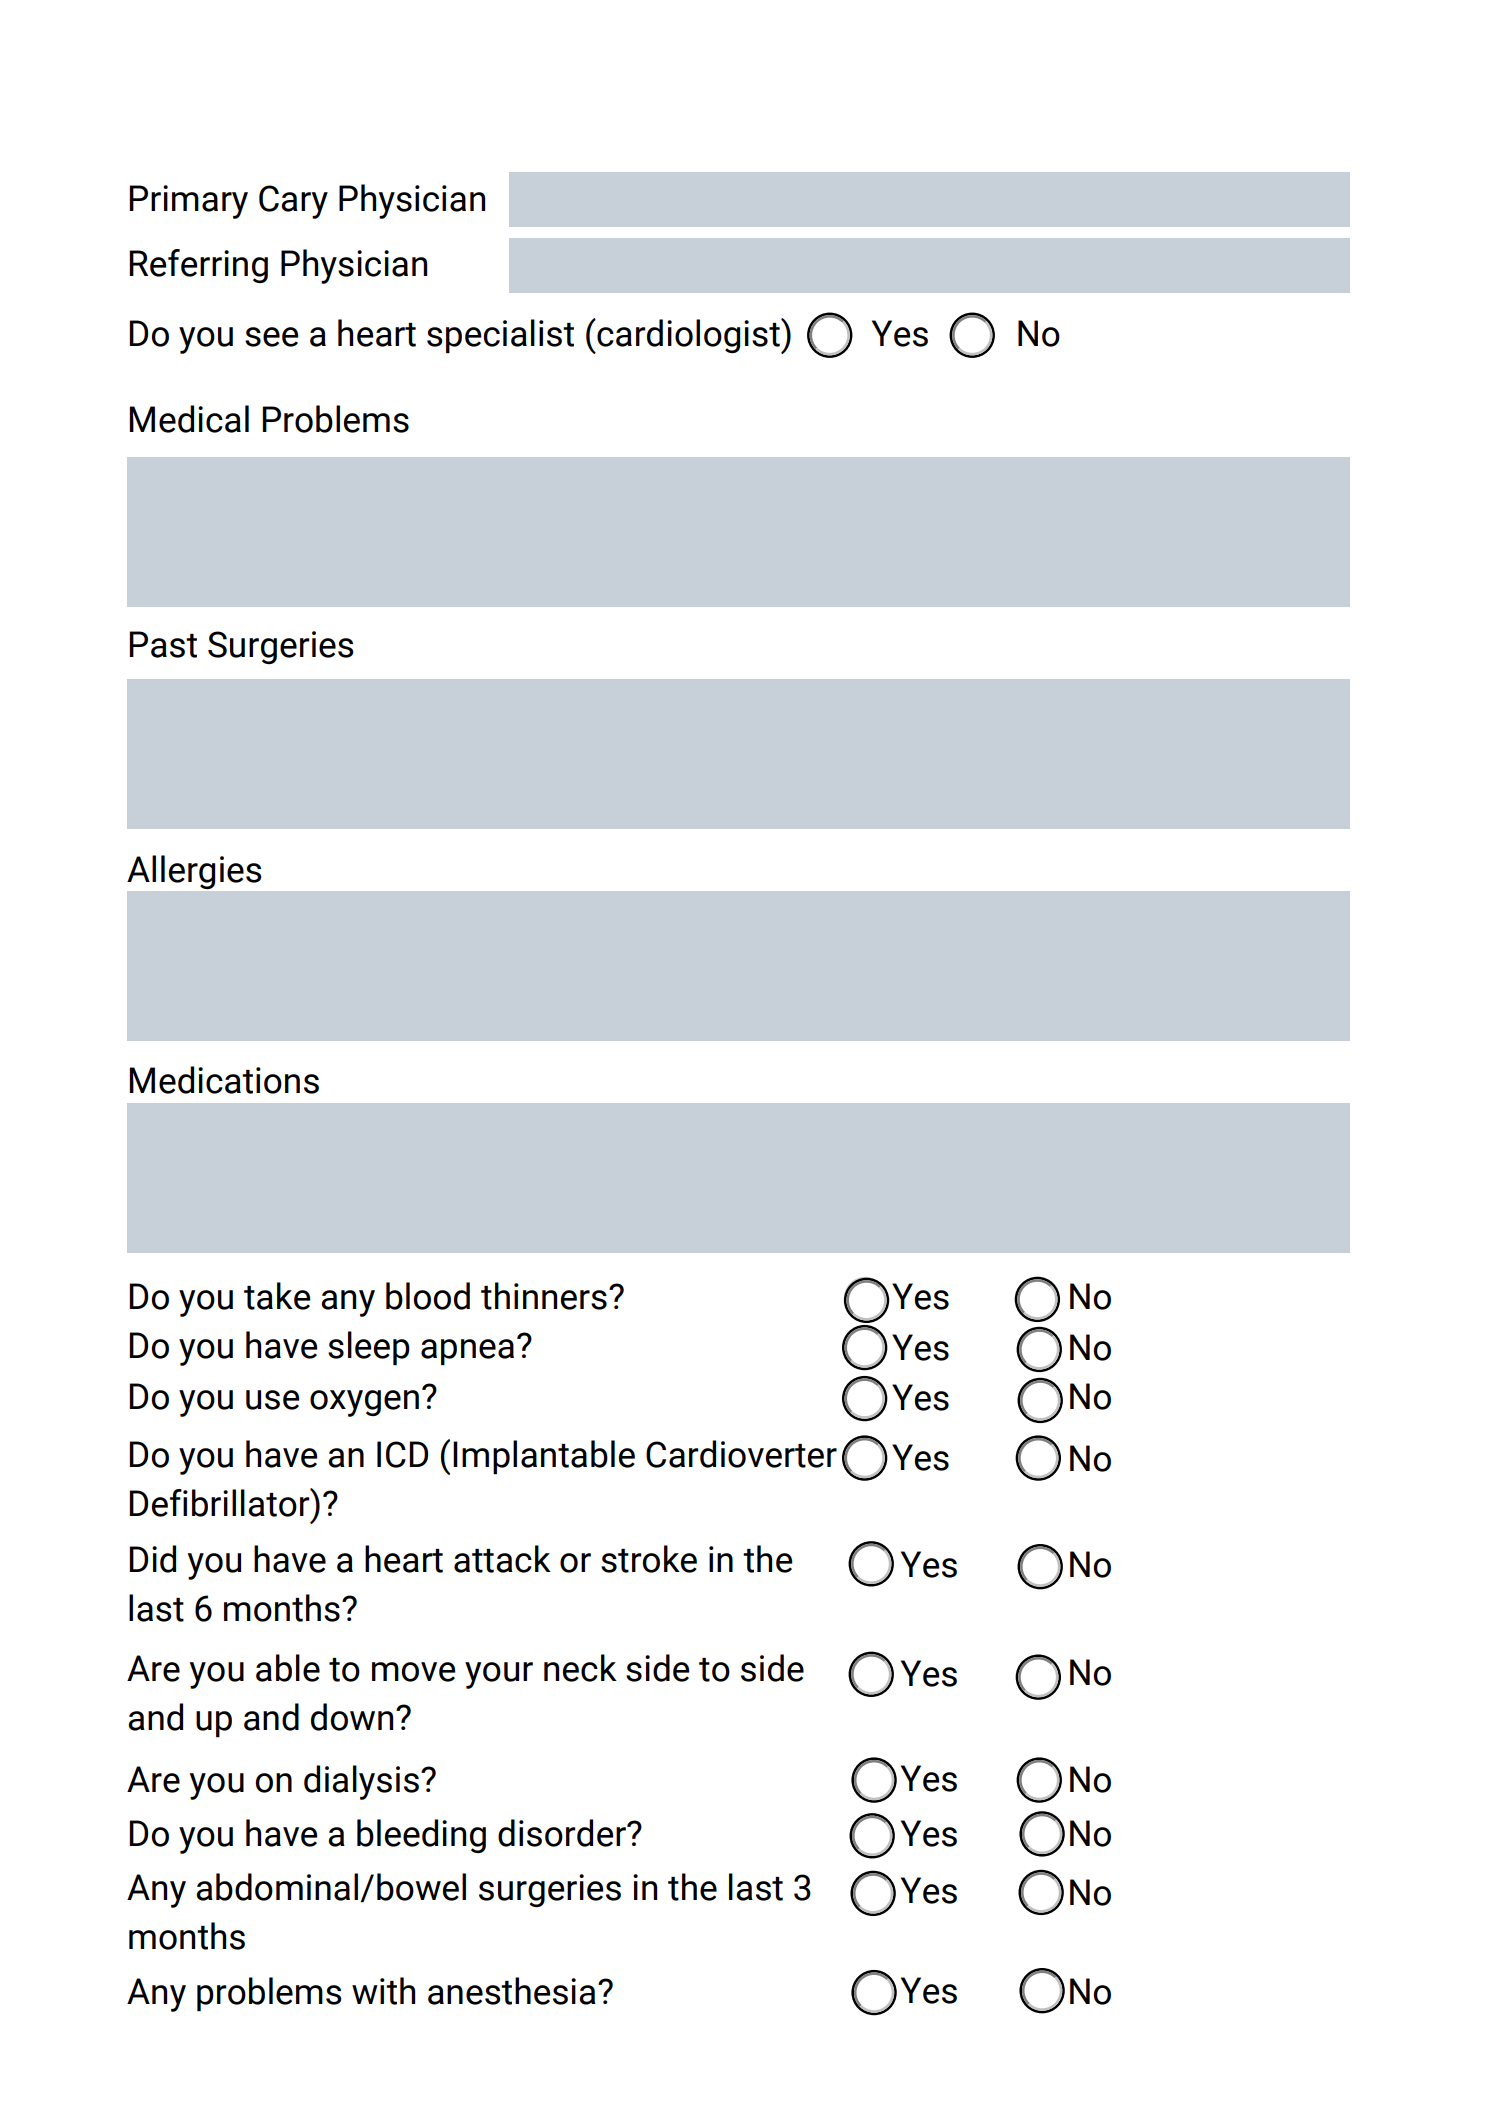  Describe the element at coordinates (428, 1296) in the page. I see `blood` at that location.
